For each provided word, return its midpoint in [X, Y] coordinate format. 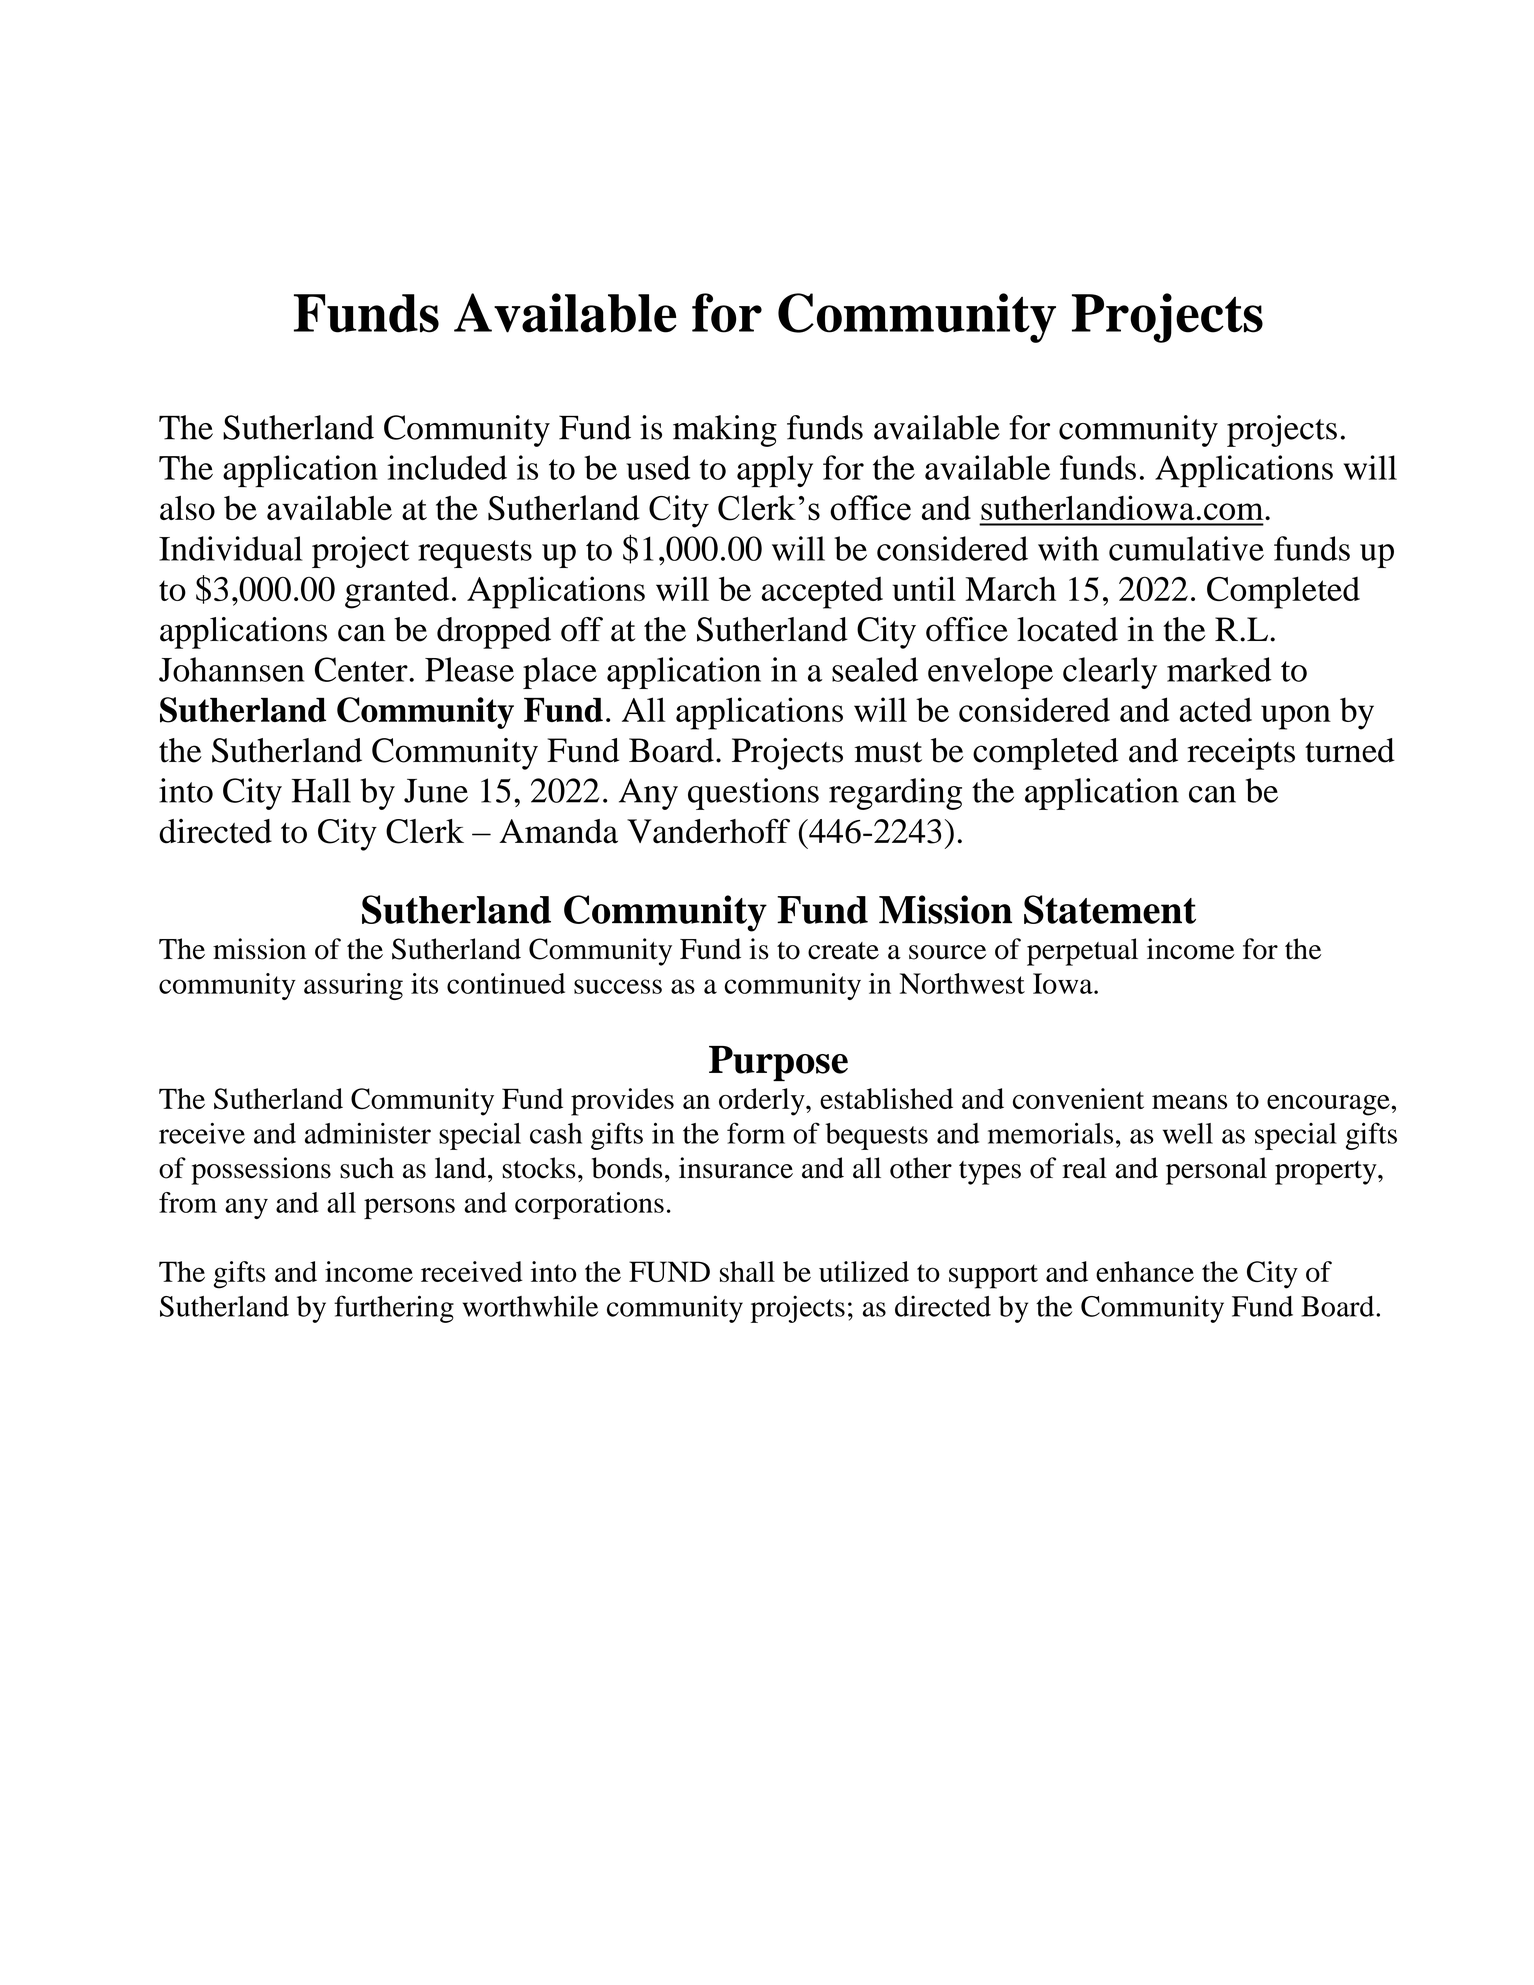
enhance [1145, 1271]
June [436, 791]
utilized [864, 1271]
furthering [394, 1309]
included [447, 467]
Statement [1110, 909]
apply [775, 471]
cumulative [1186, 548]
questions [753, 794]
